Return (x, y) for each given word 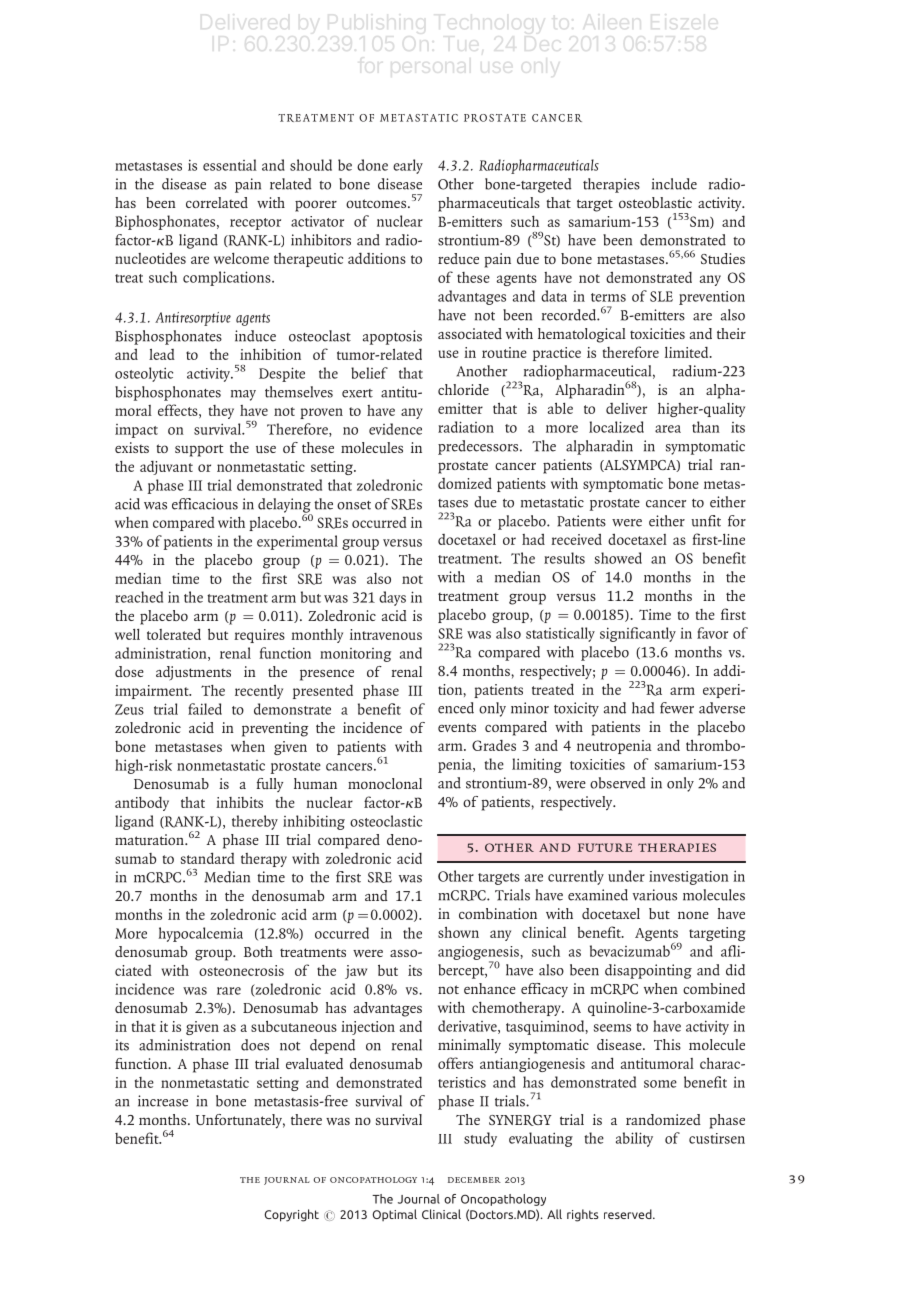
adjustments (193, 673)
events (457, 727)
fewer (677, 708)
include (674, 184)
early (408, 166)
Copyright (291, 1215)
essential (230, 165)
